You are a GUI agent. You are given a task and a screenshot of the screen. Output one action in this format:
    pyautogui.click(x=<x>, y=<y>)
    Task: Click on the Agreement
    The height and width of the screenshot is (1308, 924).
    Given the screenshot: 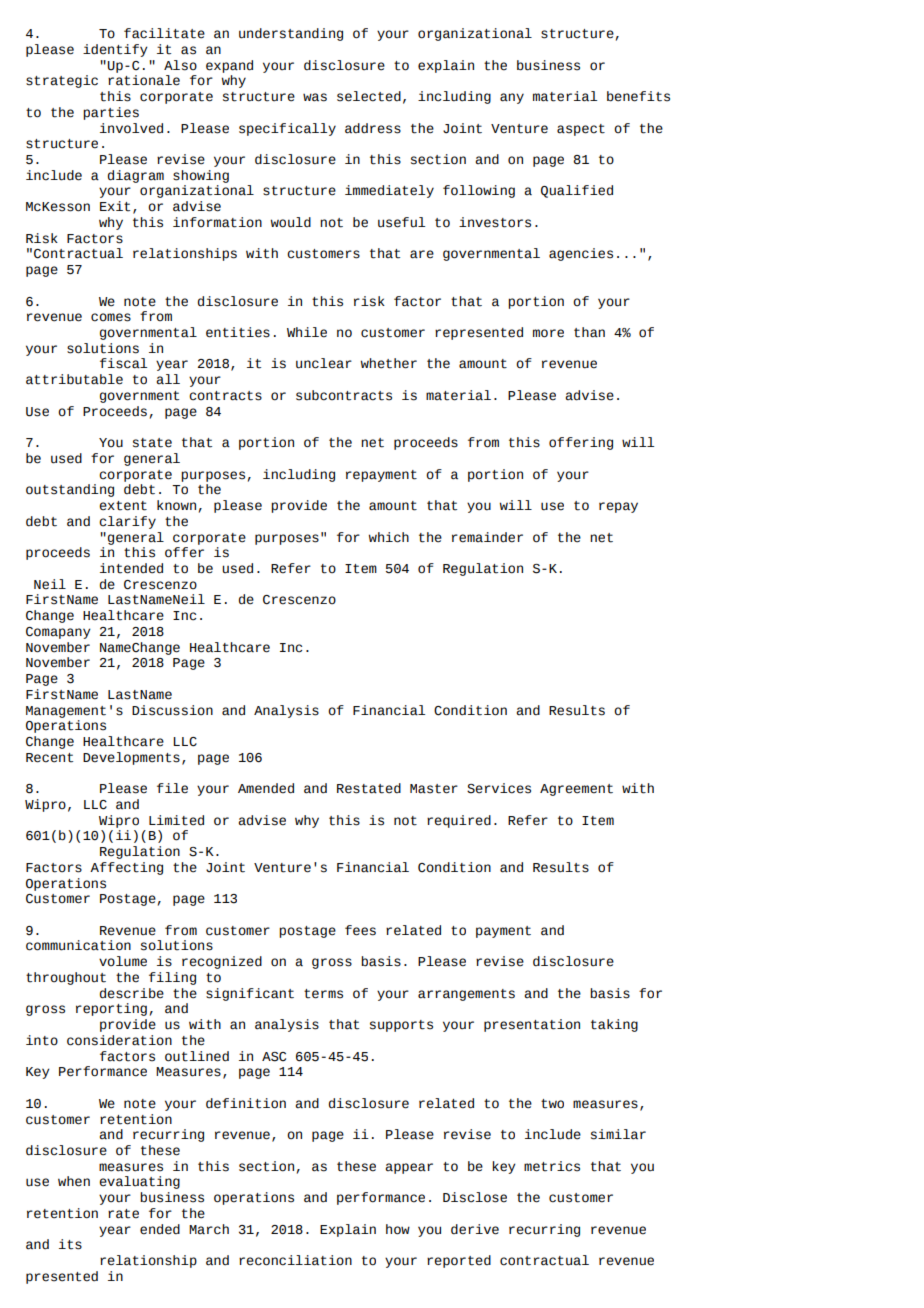 What is the action you would take?
    pyautogui.click(x=576, y=790)
